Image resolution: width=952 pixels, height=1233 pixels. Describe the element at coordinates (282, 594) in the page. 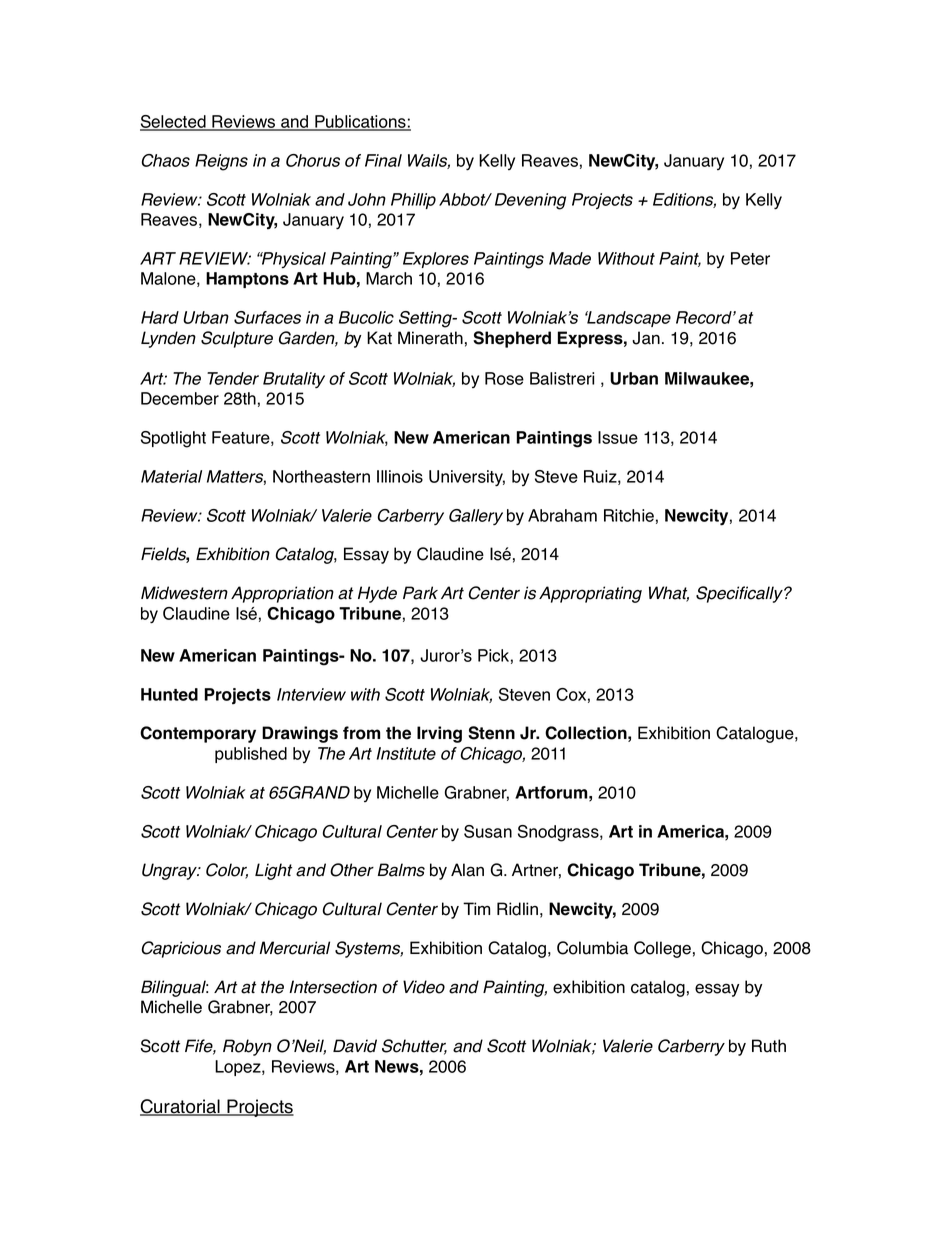

I see `Appropriation` at that location.
